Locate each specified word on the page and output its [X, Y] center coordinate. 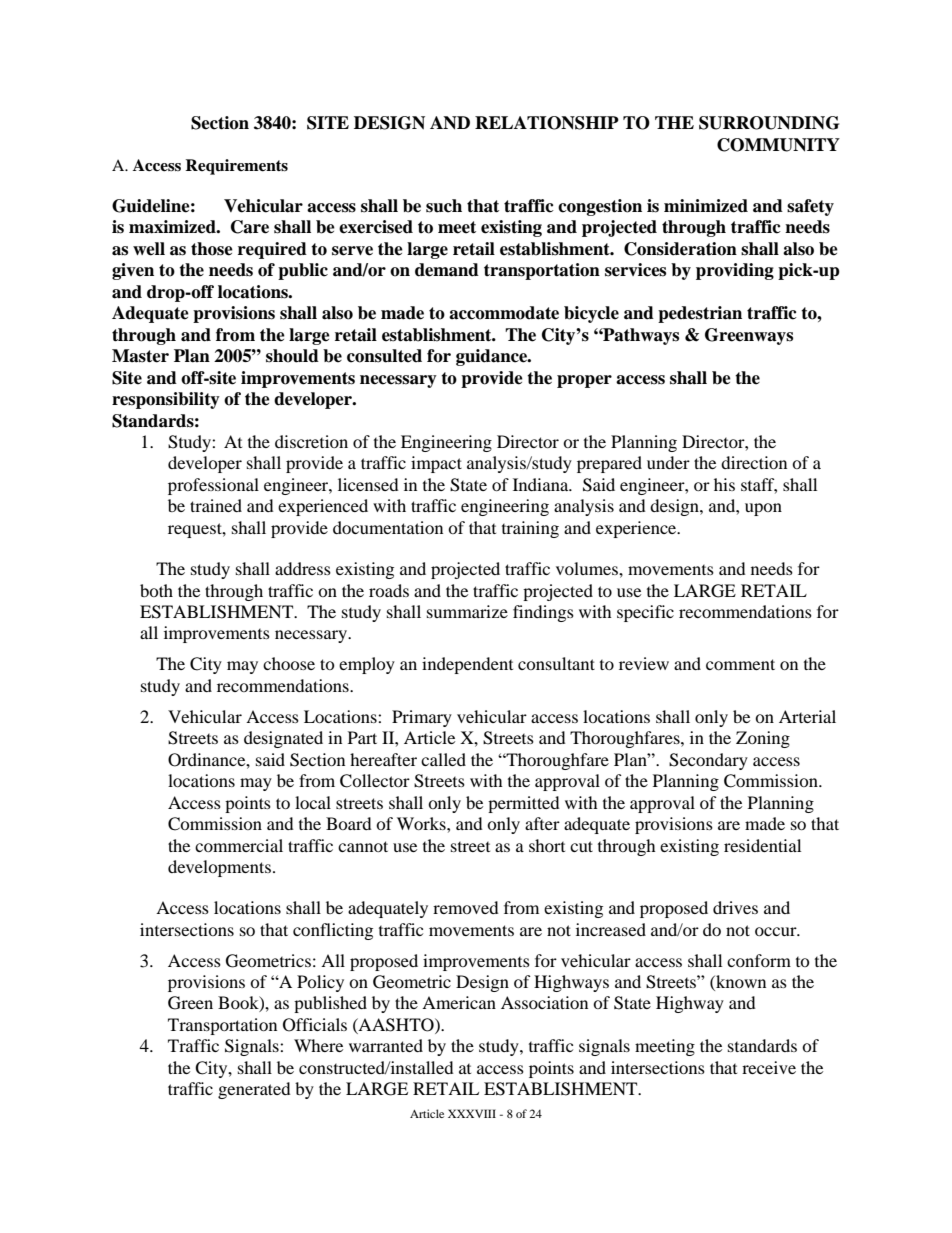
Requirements [236, 167]
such [444, 206]
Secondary [708, 761]
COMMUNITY [778, 145]
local [313, 802]
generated [254, 1090]
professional [213, 486]
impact [436, 464]
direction [754, 462]
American [459, 1002]
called [443, 759]
